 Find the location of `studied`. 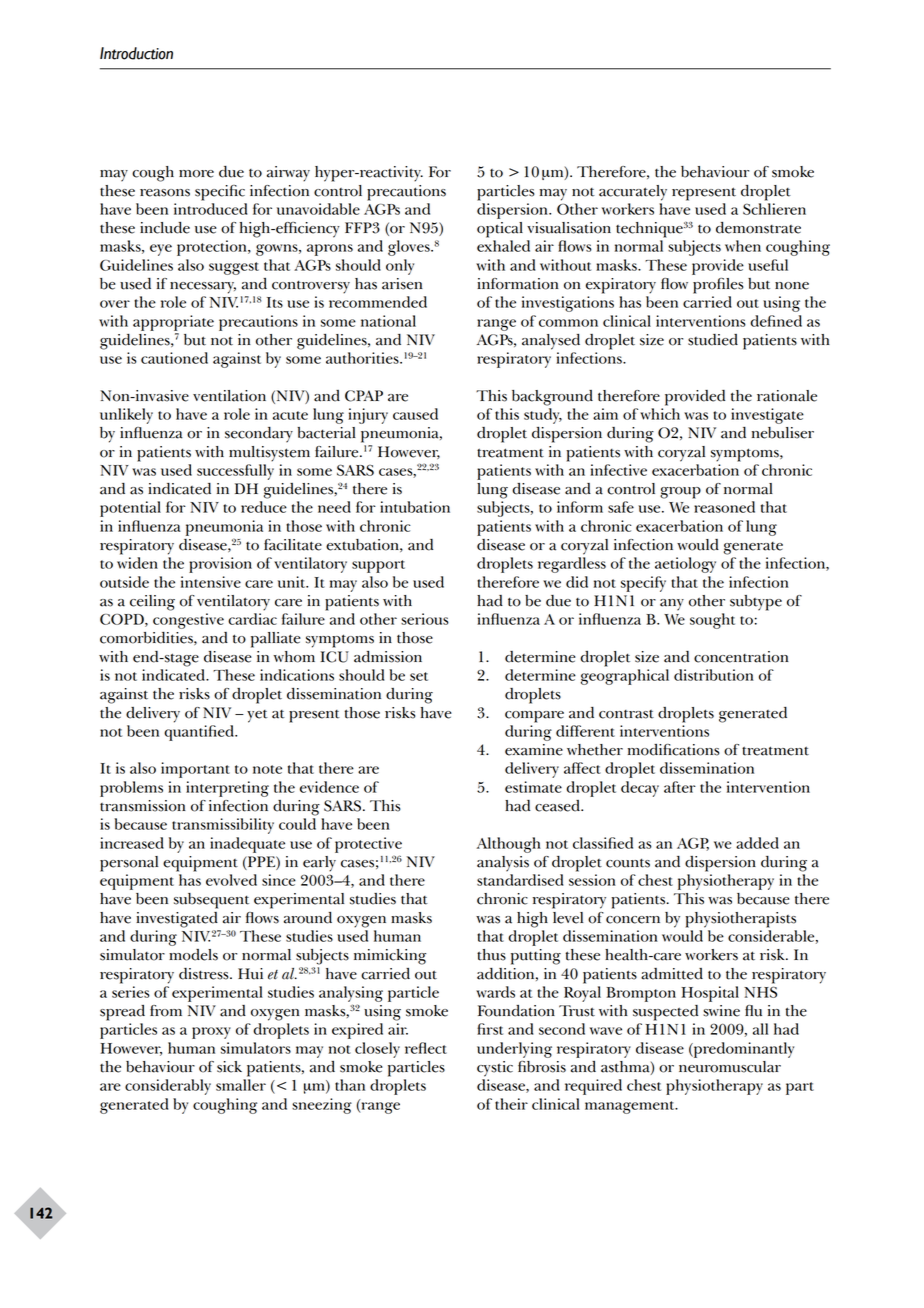

studied is located at coordinates (713, 340).
